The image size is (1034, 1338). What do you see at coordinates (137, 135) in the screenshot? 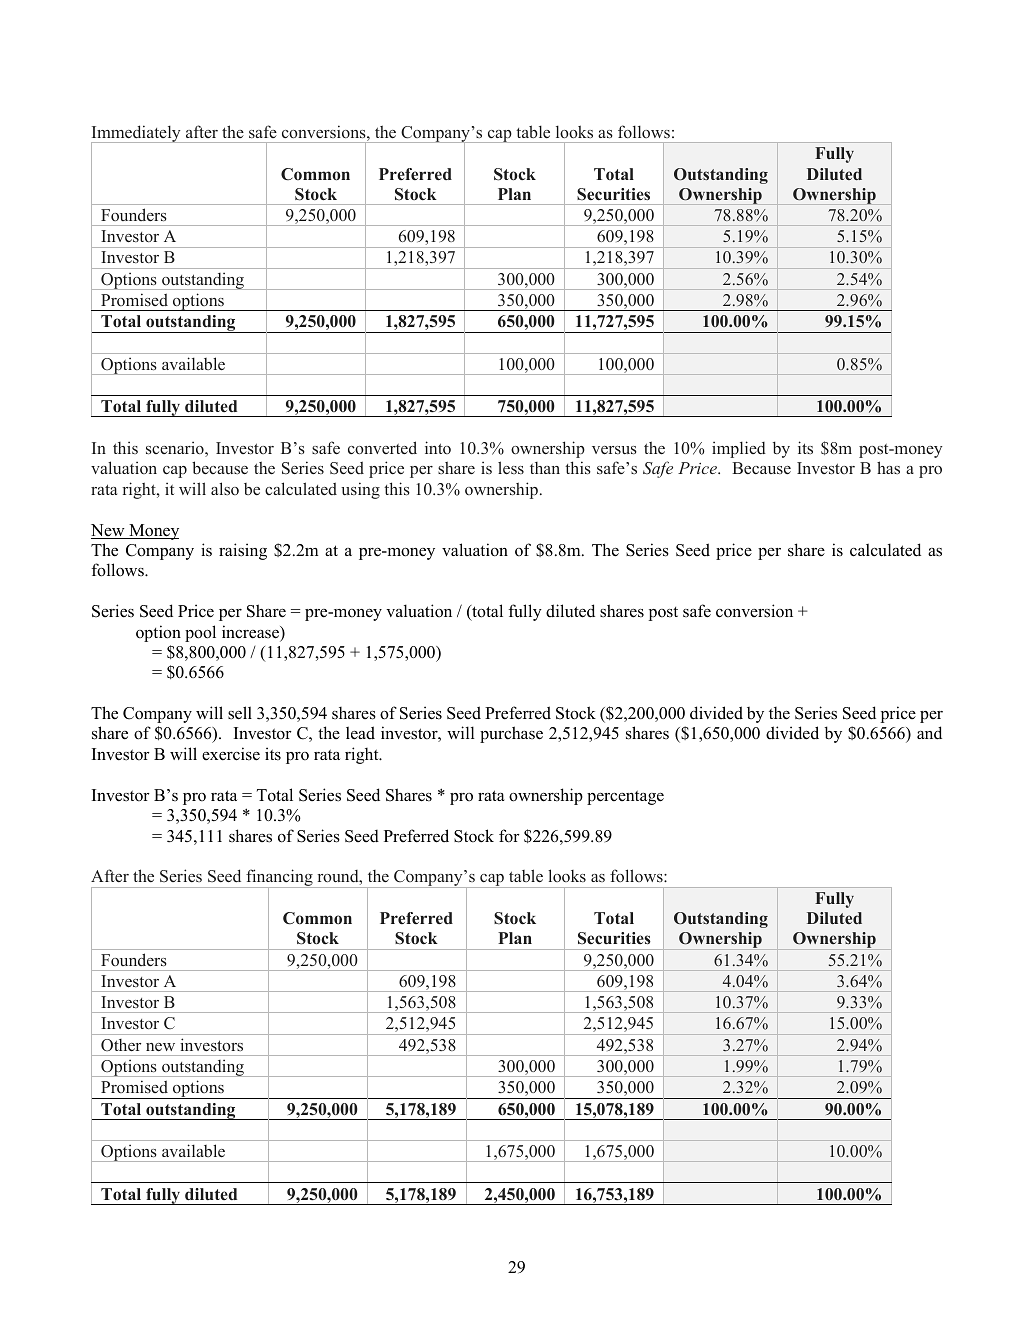
I see `Immediately` at bounding box center [137, 135].
